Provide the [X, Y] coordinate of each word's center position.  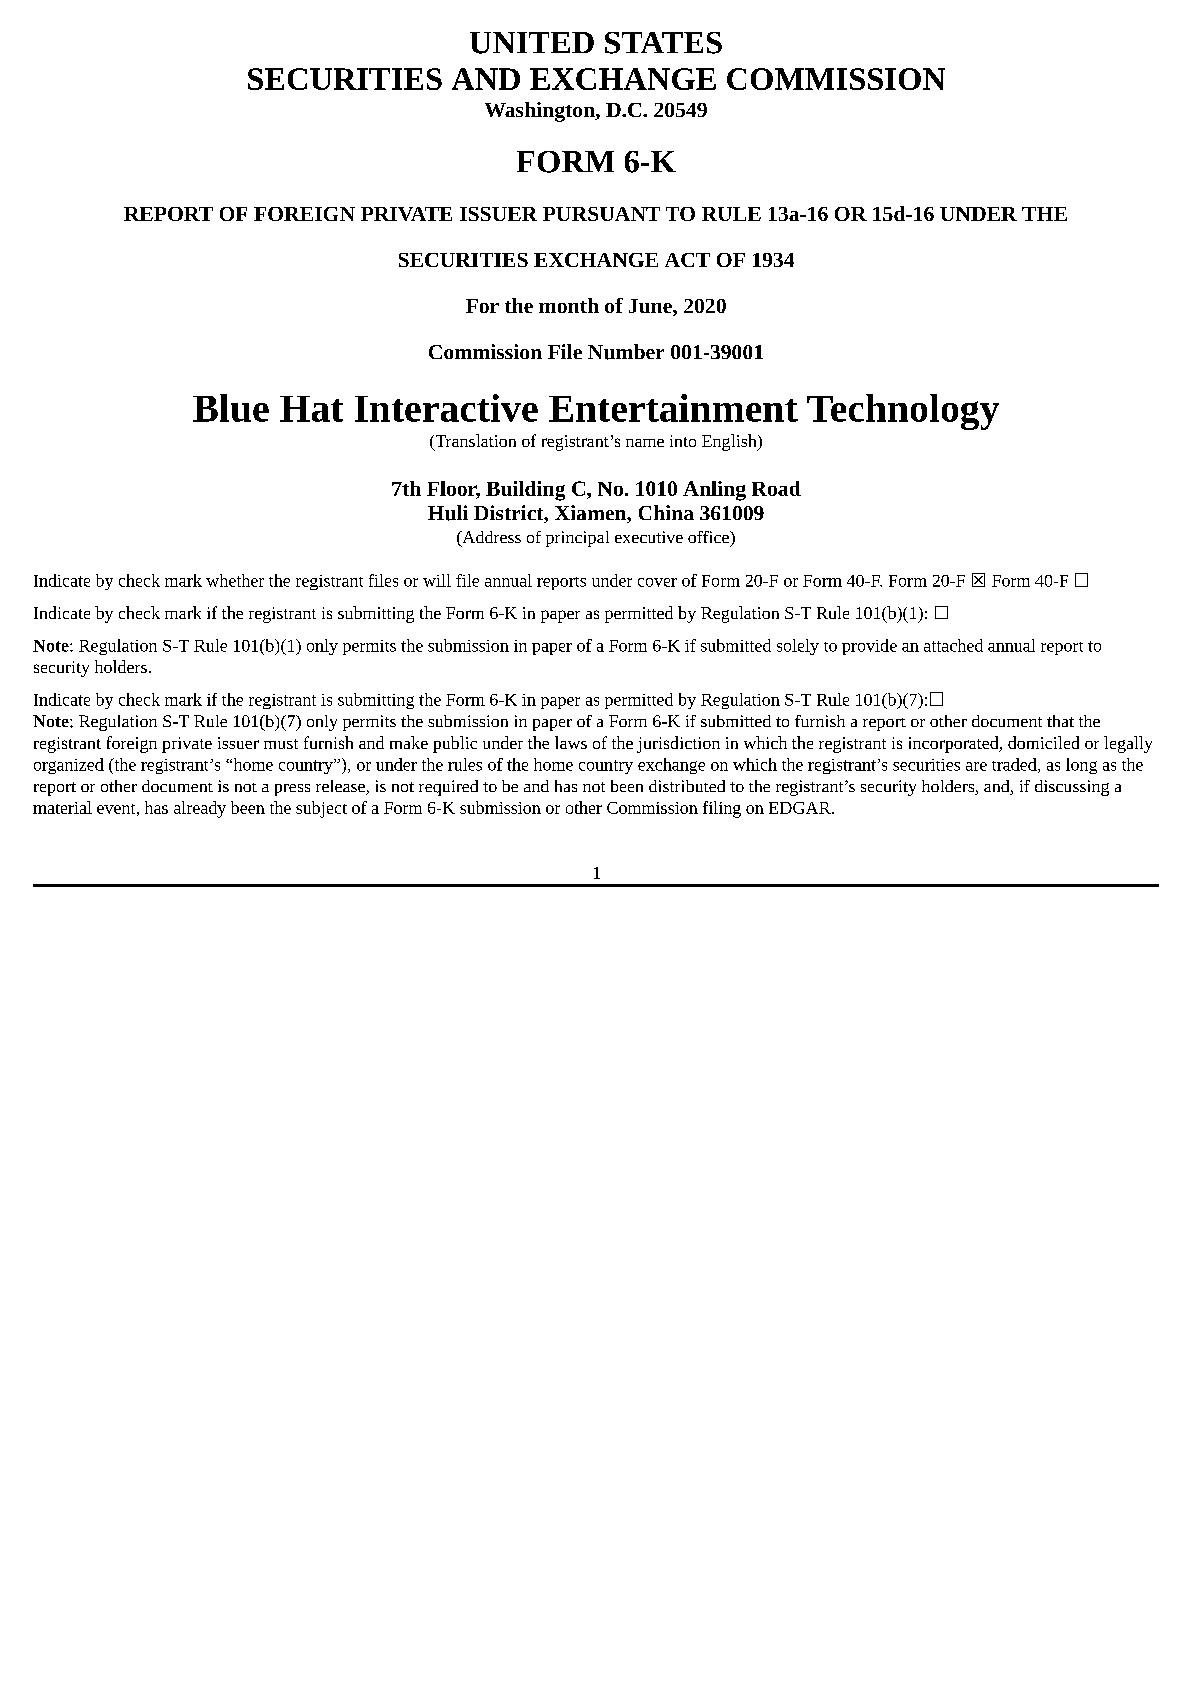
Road [776, 488]
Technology [903, 412]
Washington [541, 112]
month [569, 305]
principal [577, 539]
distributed [687, 786]
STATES [663, 43]
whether [235, 580]
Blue [231, 408]
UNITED [532, 43]
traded [1015, 765]
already [200, 809]
